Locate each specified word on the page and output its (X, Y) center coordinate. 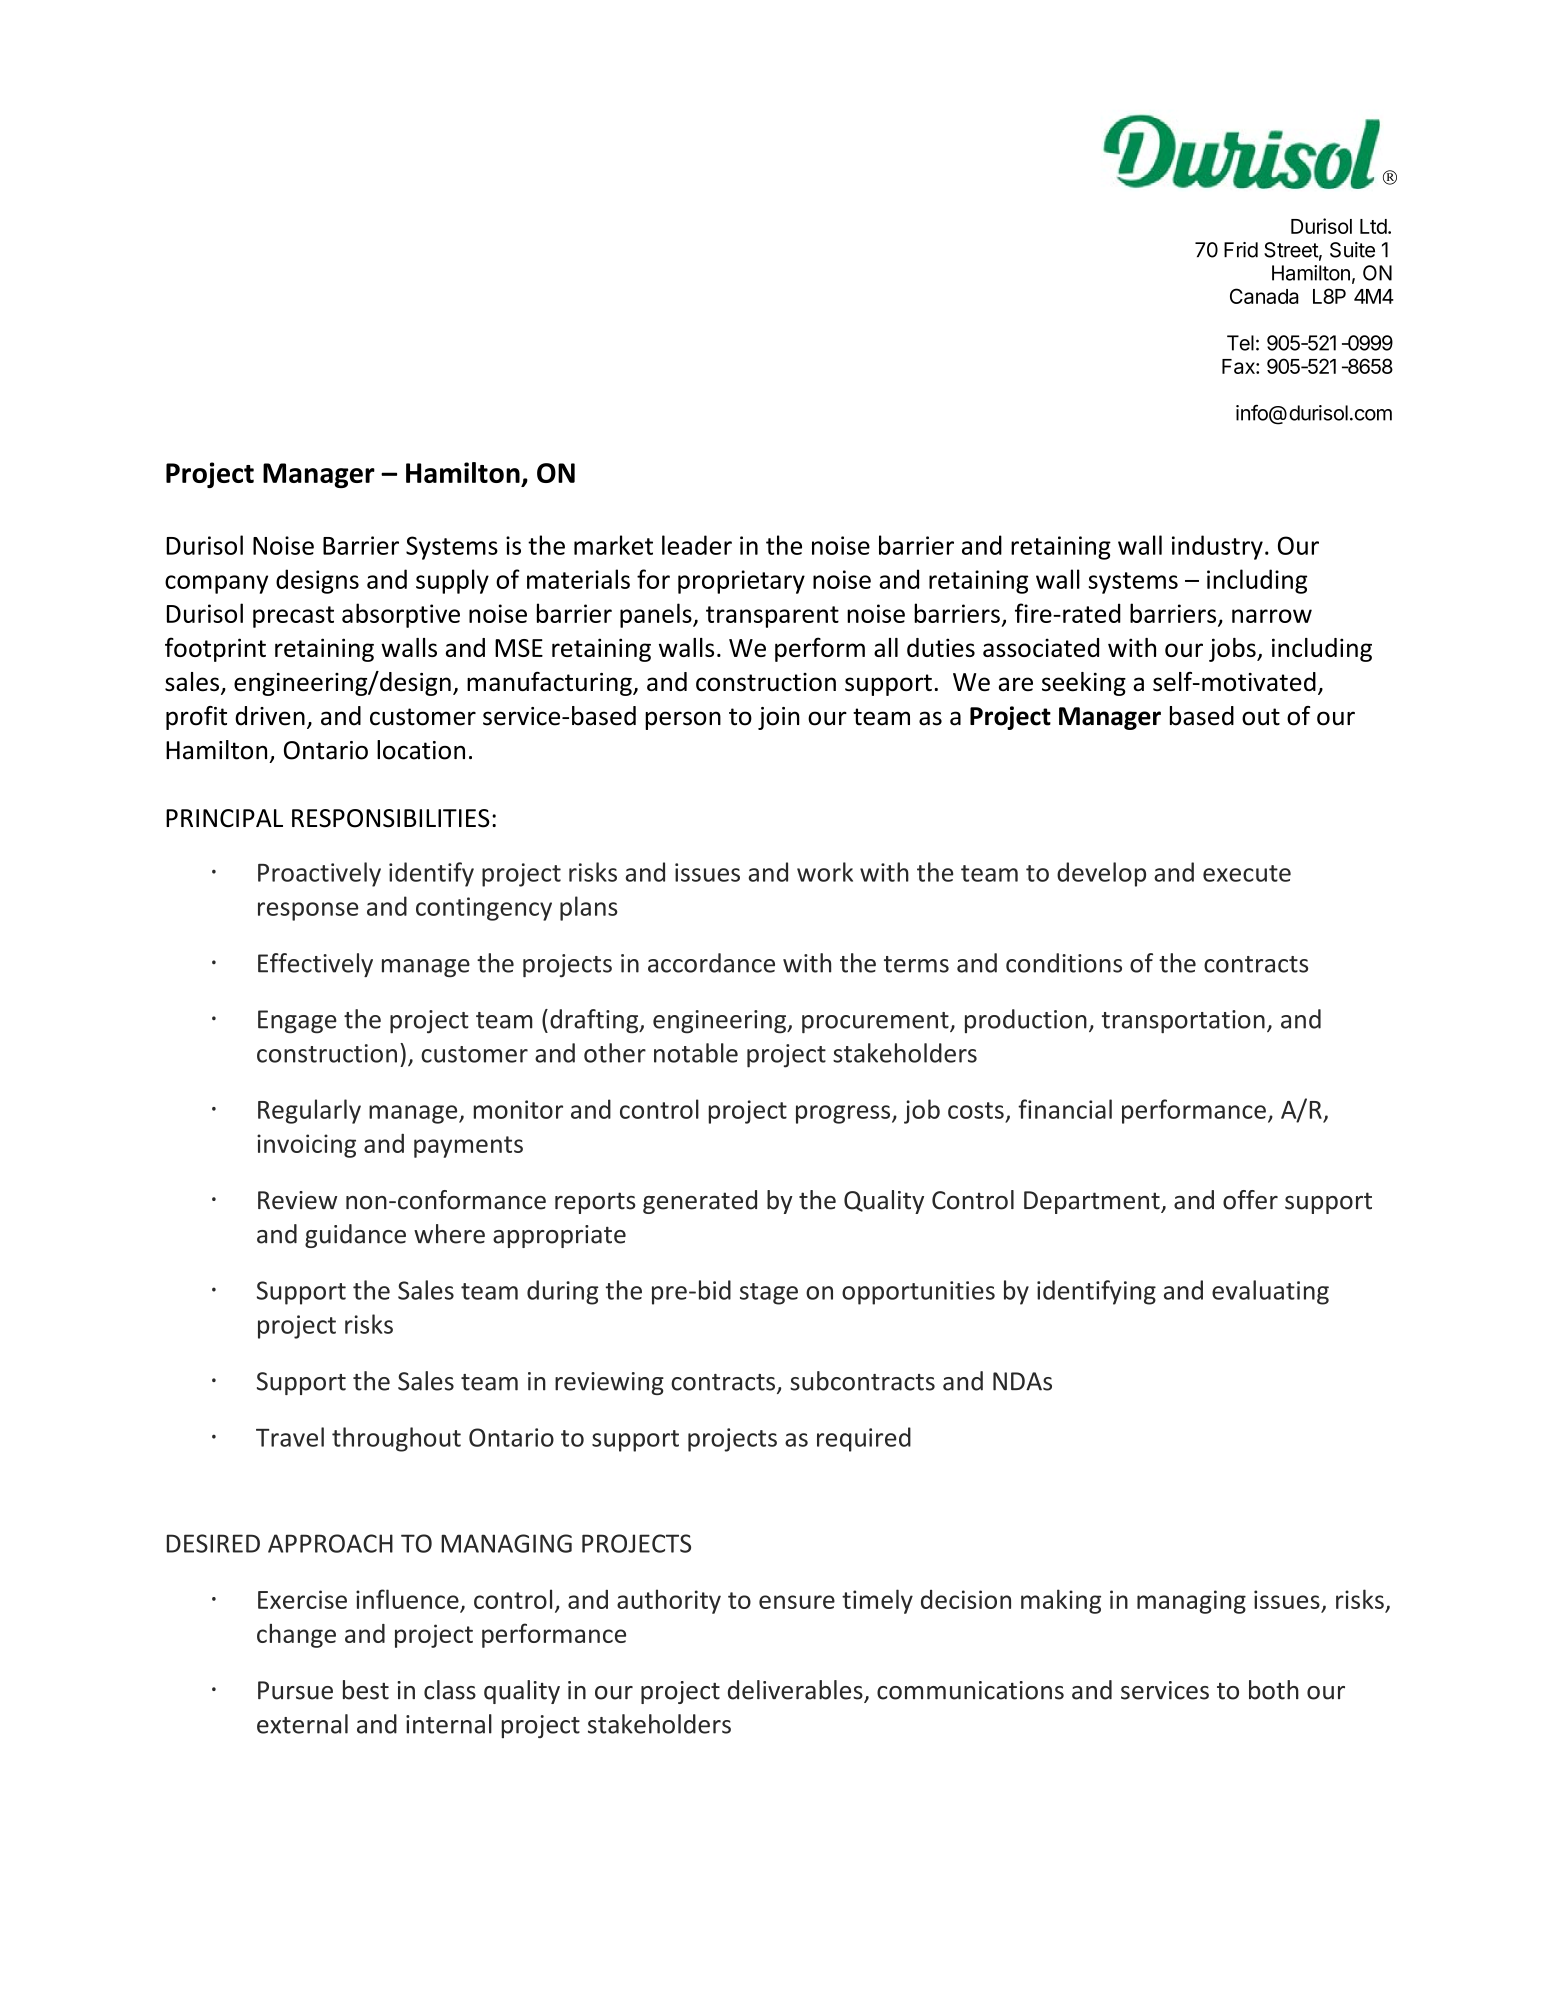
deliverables (796, 1691)
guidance (355, 1236)
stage (769, 1294)
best (366, 1690)
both (1274, 1690)
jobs (1233, 650)
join (779, 718)
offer (1250, 1200)
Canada (1264, 296)
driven (270, 716)
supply (452, 581)
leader (697, 545)
